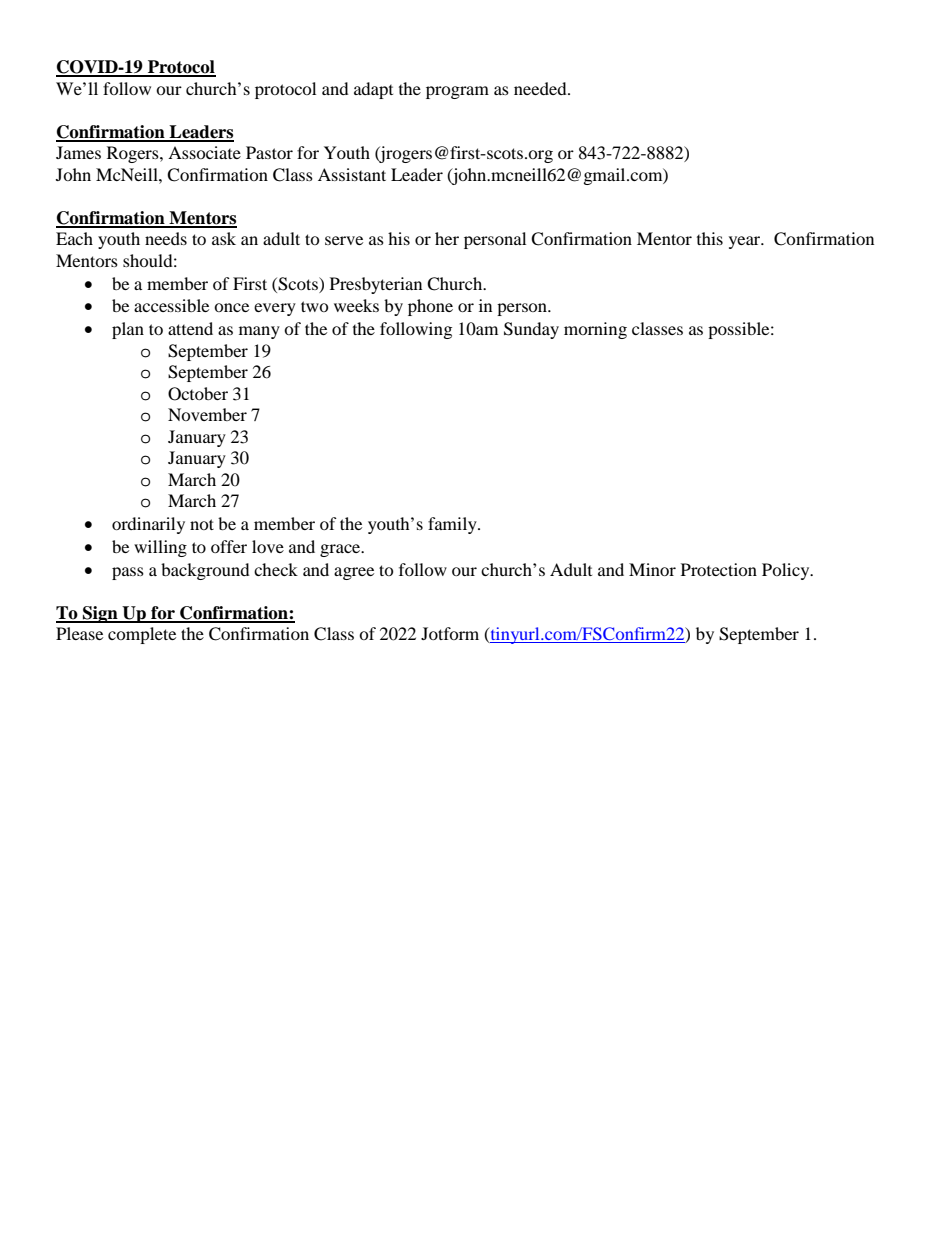 This image has height=1233, width=952. I want to click on needed, so click(541, 88).
